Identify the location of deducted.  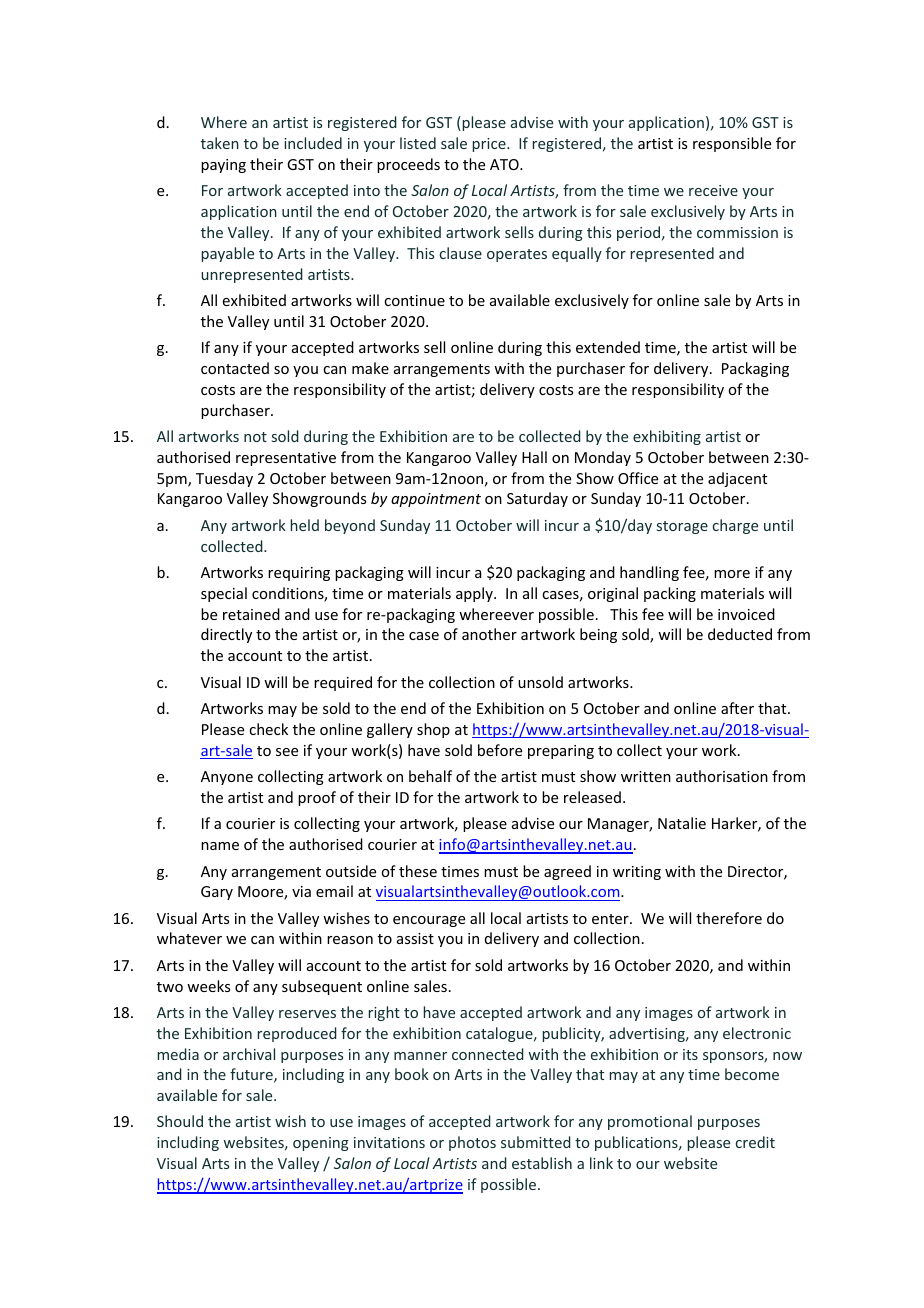
(740, 634).
